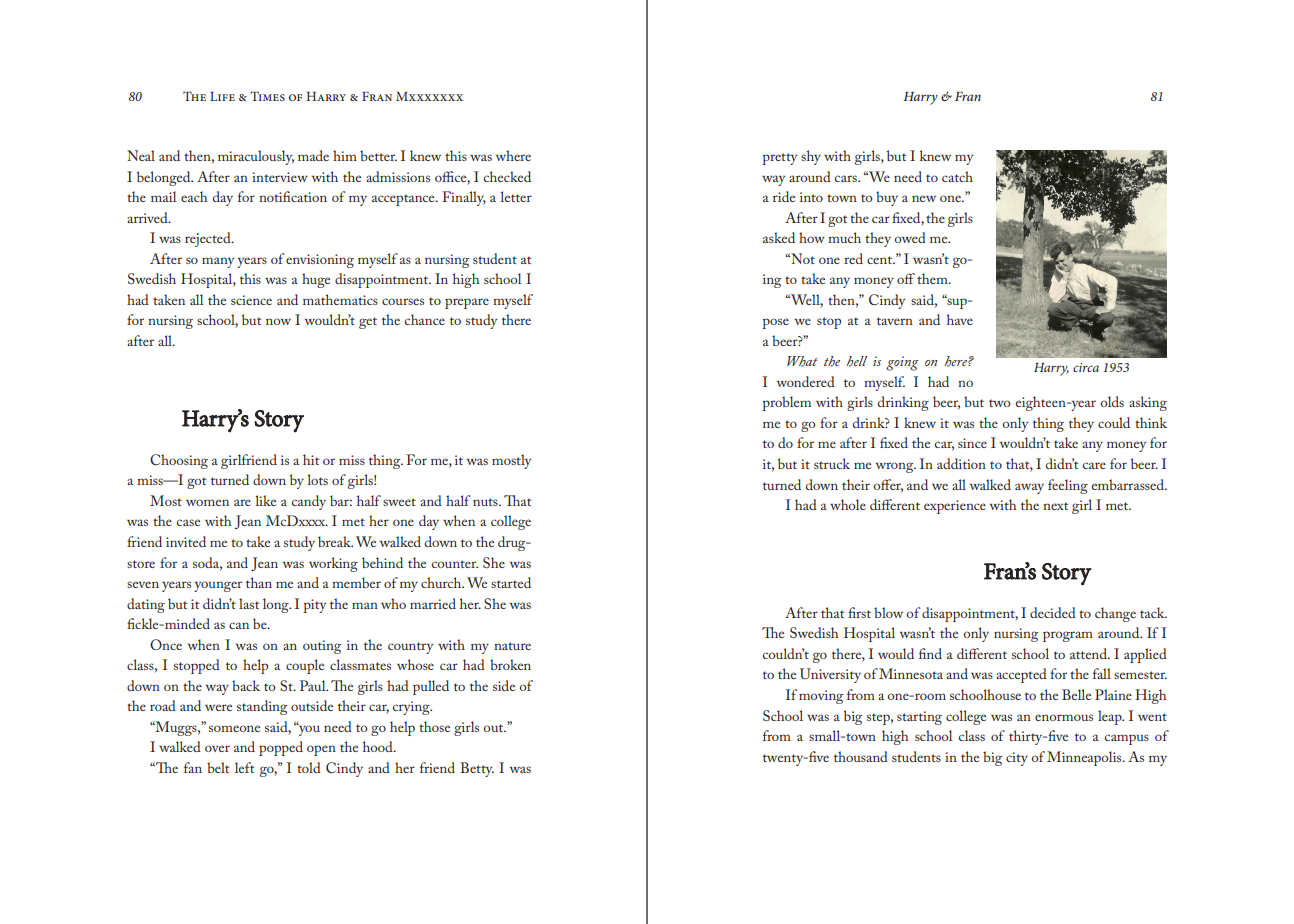  Describe the element at coordinates (779, 159) in the document. I see `pretty` at that location.
